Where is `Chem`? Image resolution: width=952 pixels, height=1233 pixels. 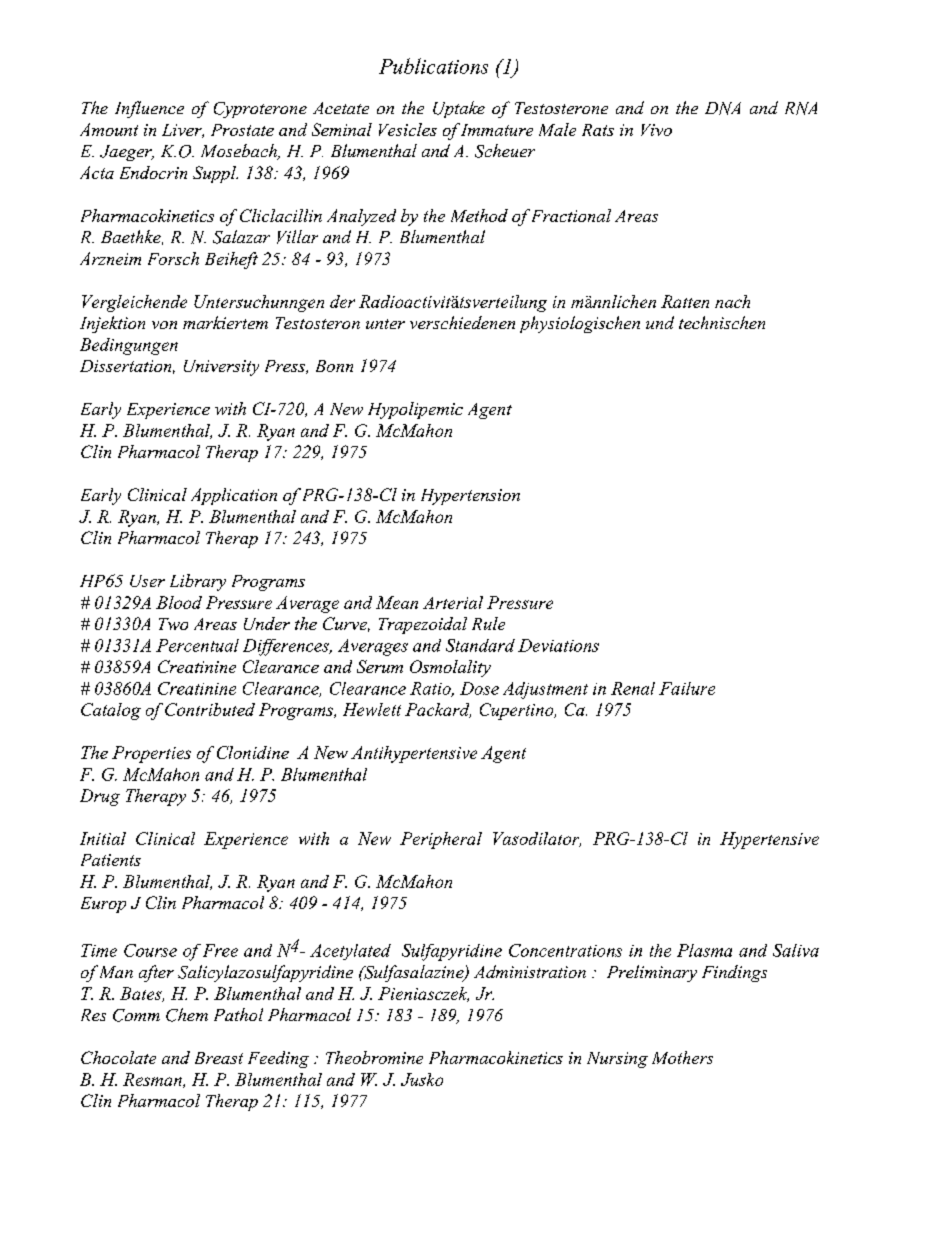 Chem is located at coordinates (187, 1015).
